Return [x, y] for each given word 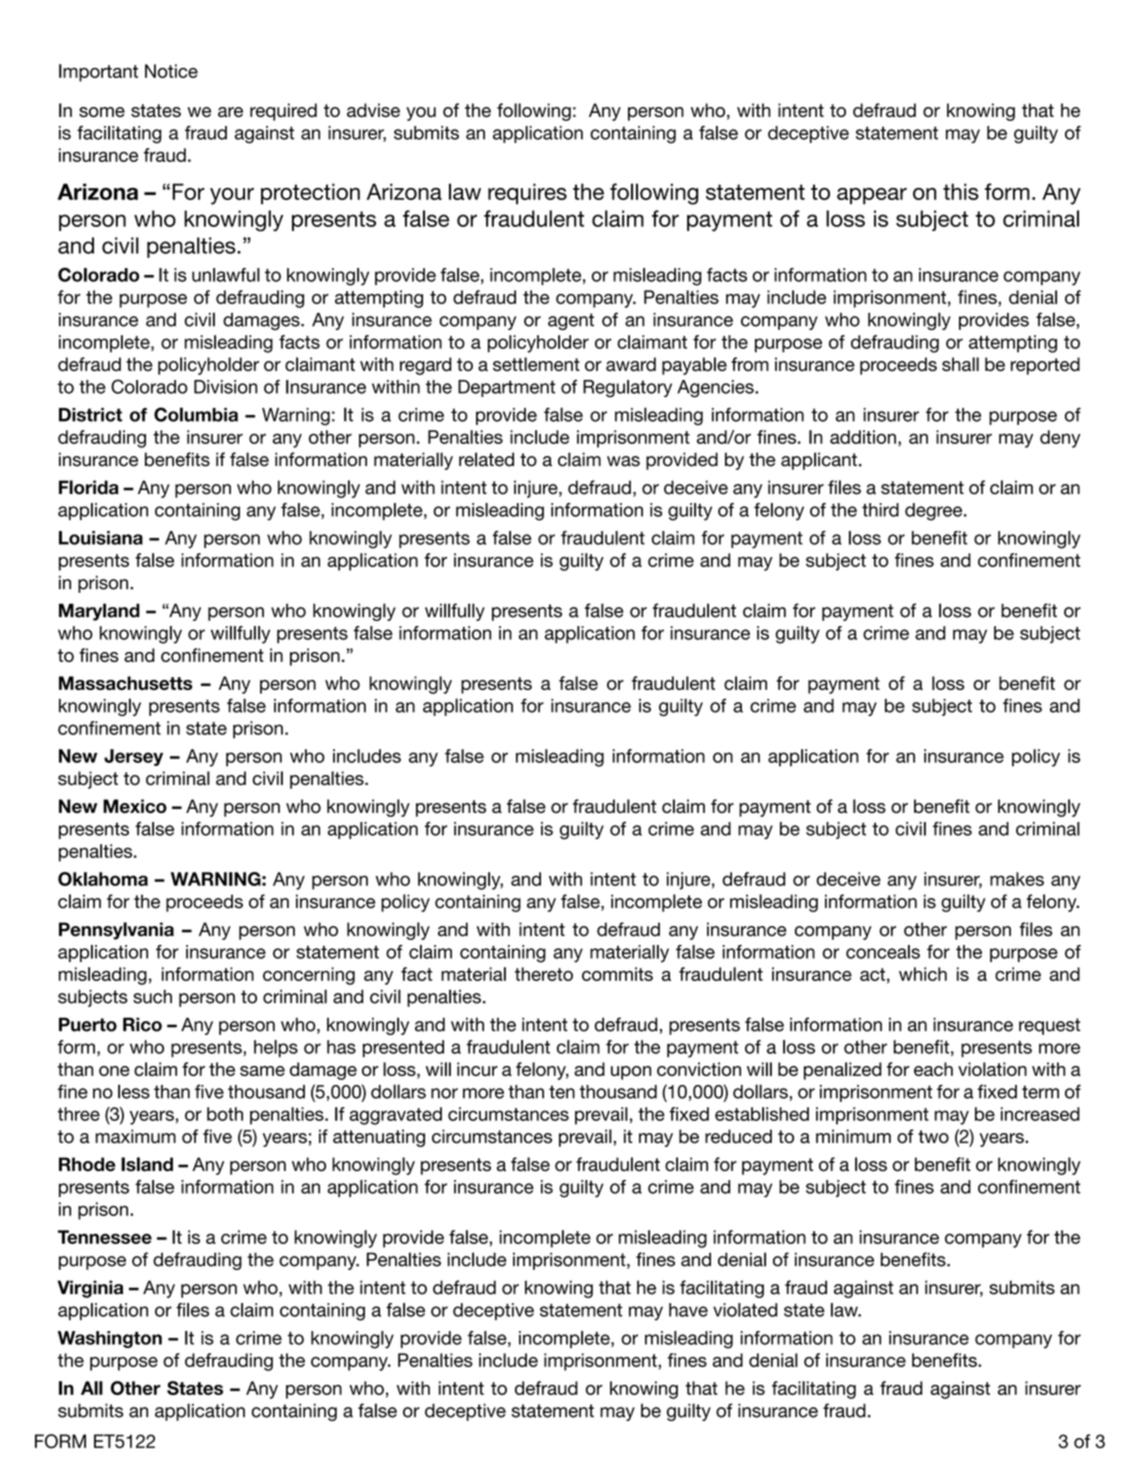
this [961, 191]
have [688, 1310]
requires [527, 193]
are [230, 112]
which [923, 974]
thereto [544, 974]
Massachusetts [126, 683]
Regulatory [627, 389]
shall [960, 364]
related [486, 459]
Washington [110, 1339]
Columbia [196, 414]
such [152, 996]
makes [1017, 879]
